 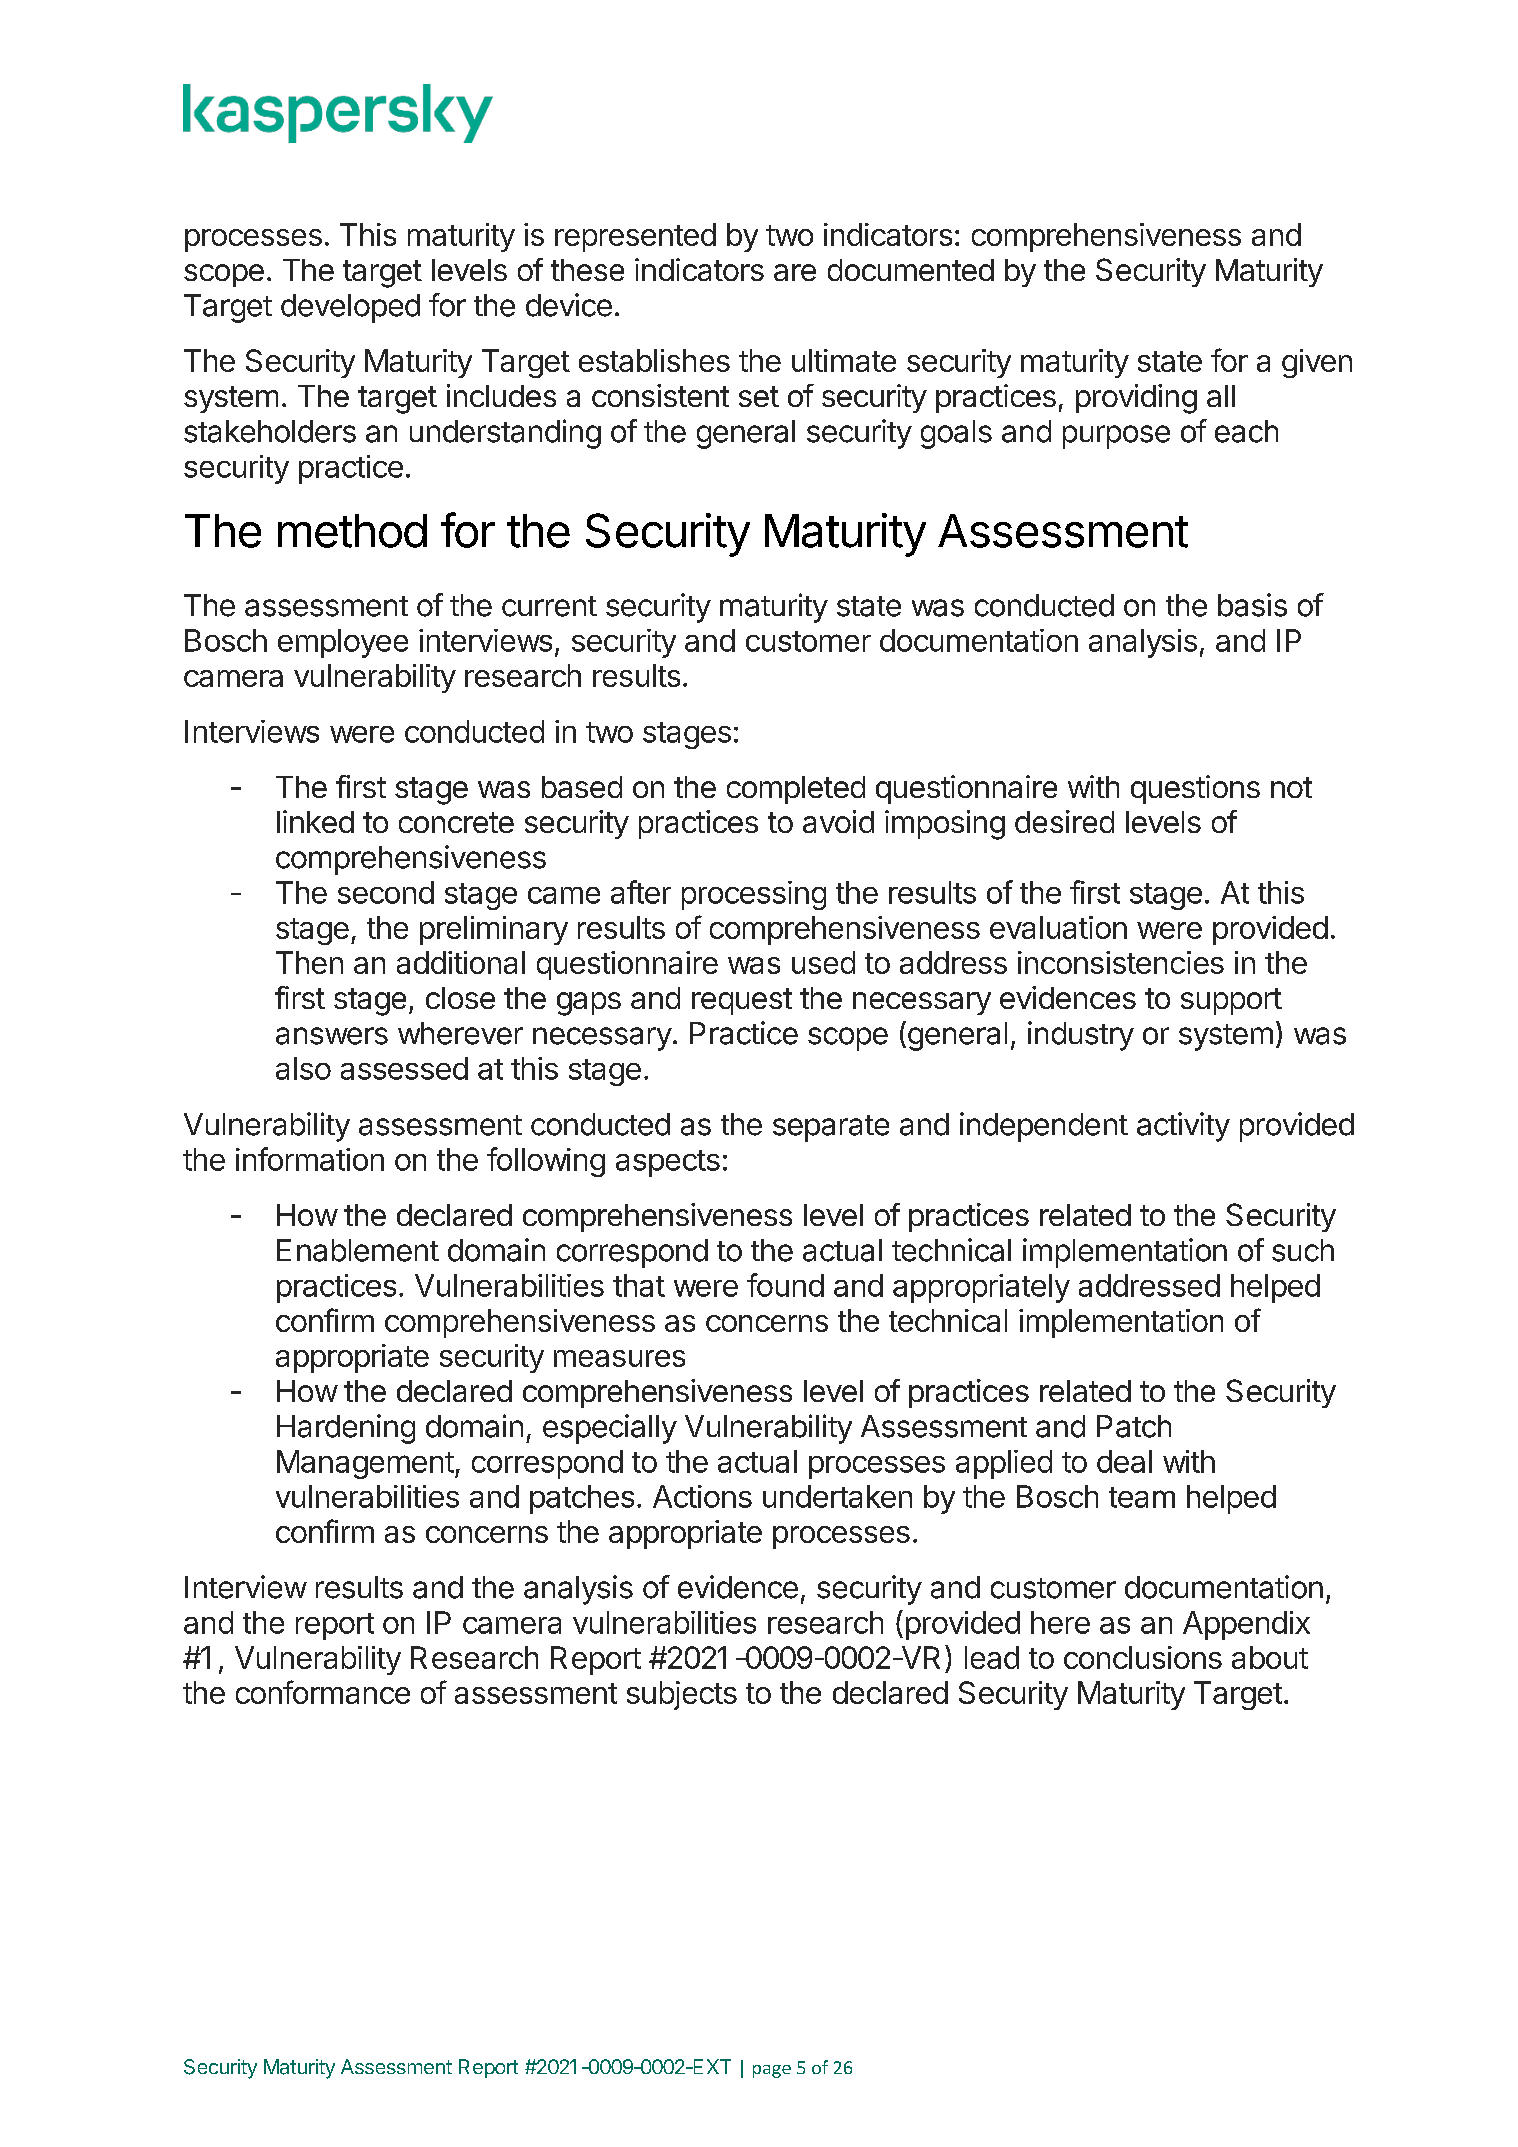 I want to click on questions, so click(x=1195, y=789).
